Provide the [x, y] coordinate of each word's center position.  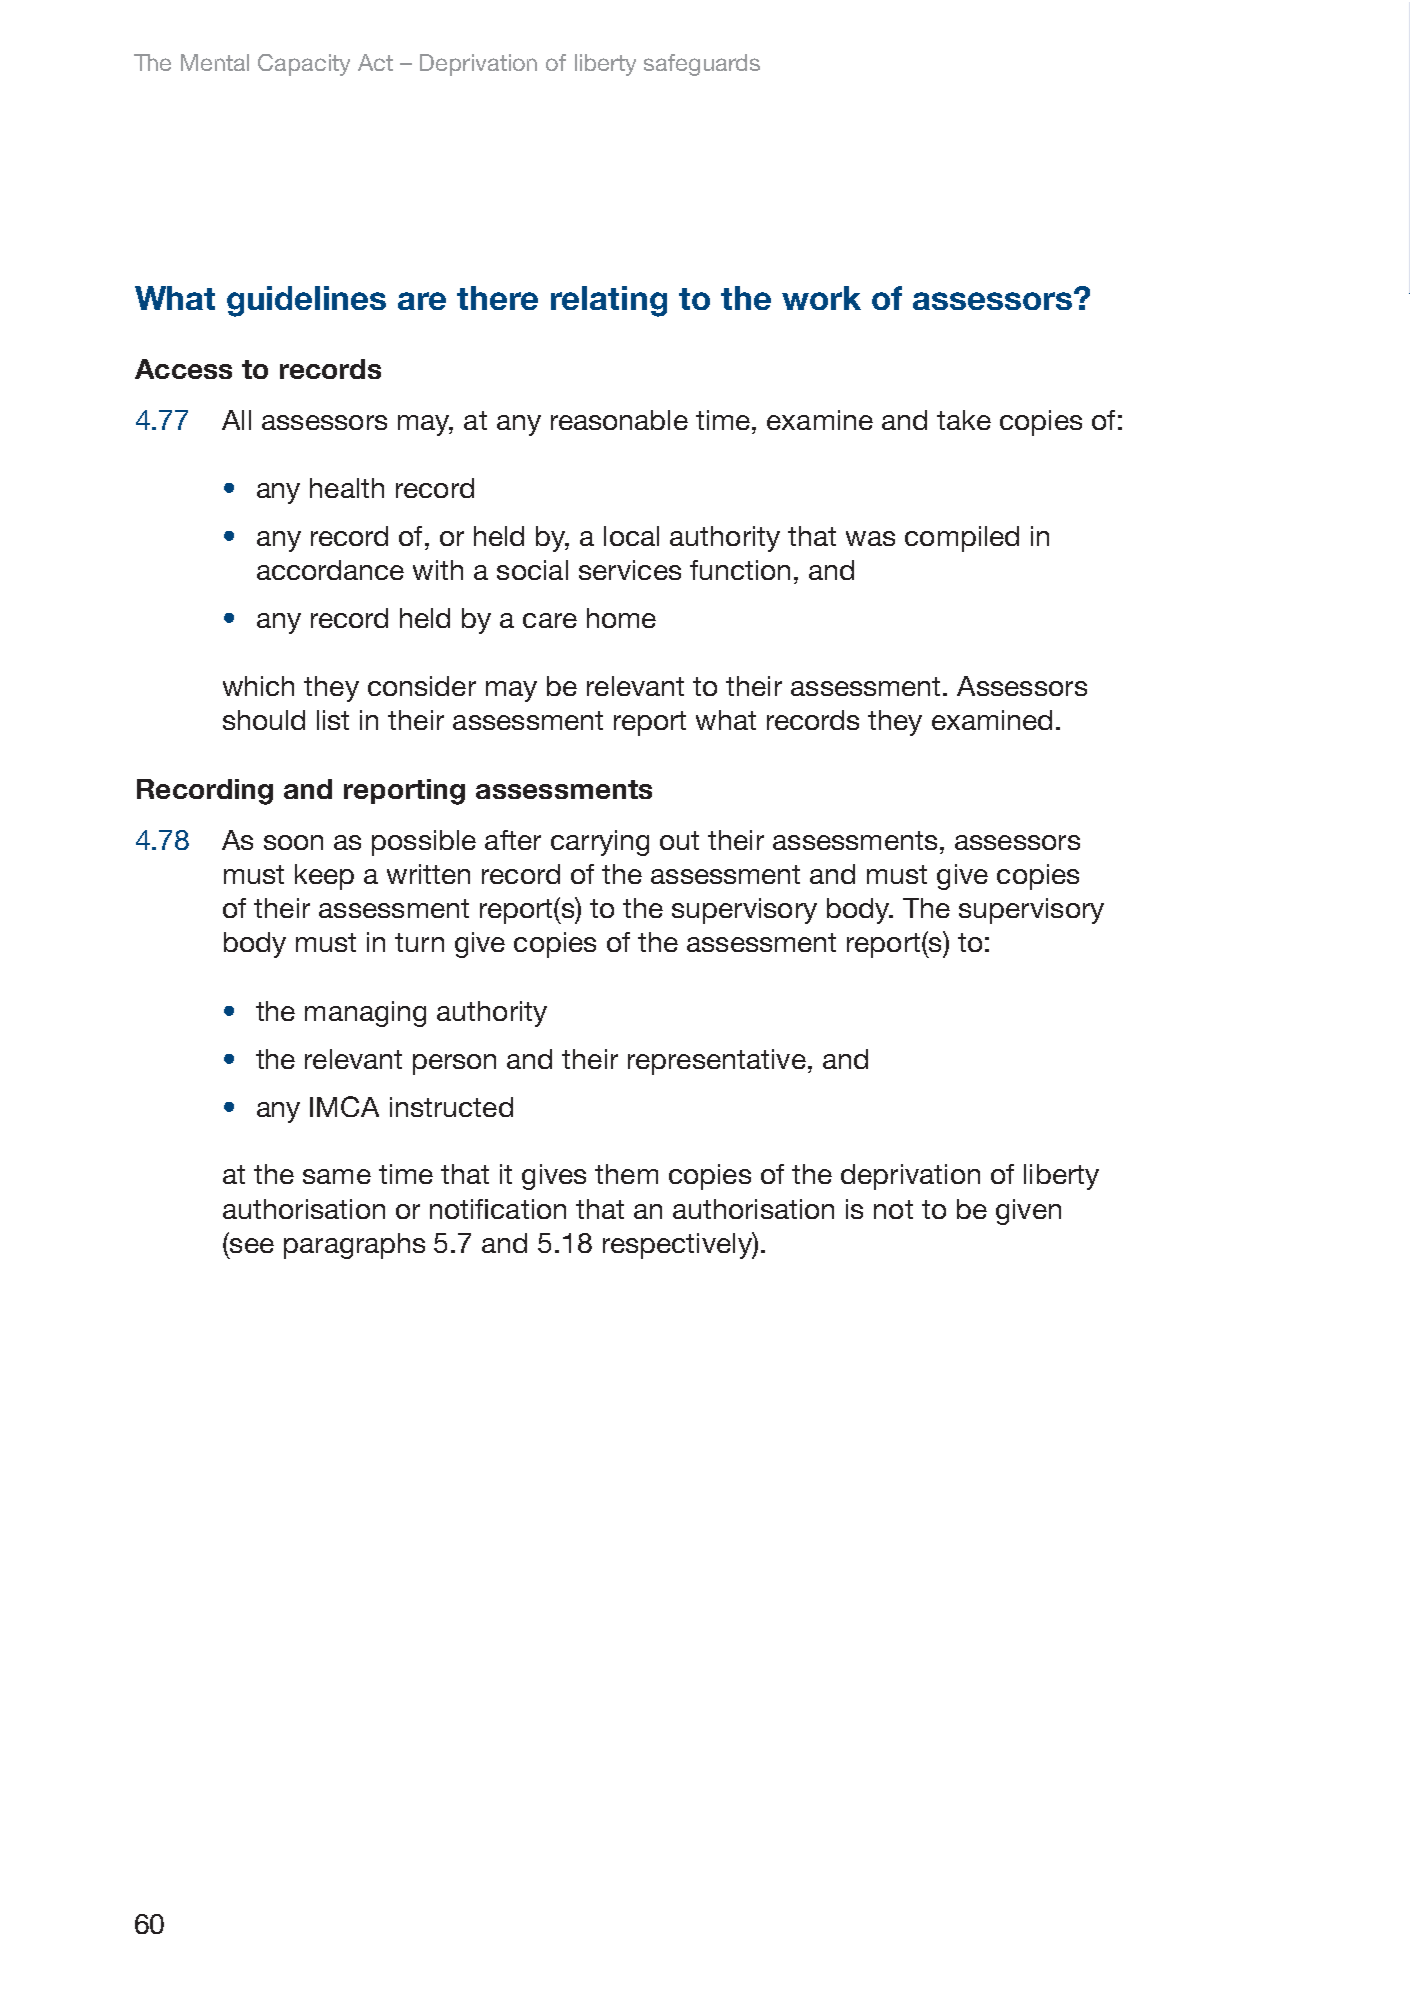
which [258, 686]
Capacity [304, 65]
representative [717, 1062]
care [550, 620]
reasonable [619, 420]
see [252, 1245]
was [870, 538]
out [679, 840]
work [821, 298]
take [964, 420]
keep [324, 877]
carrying [600, 843]
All [236, 420]
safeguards [702, 65]
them [626, 1174]
